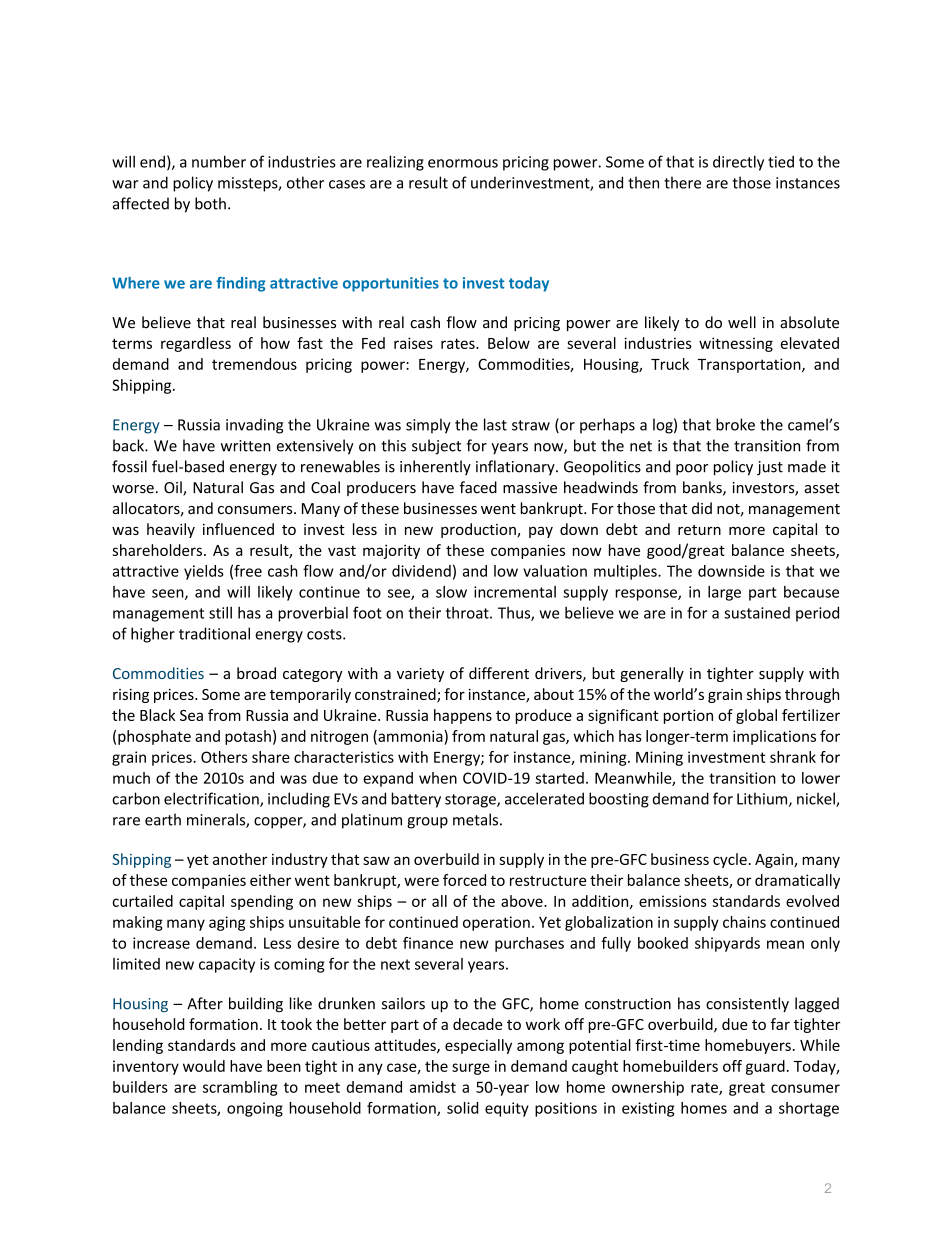  Describe the element at coordinates (212, 799) in the page. I see `electrification` at that location.
